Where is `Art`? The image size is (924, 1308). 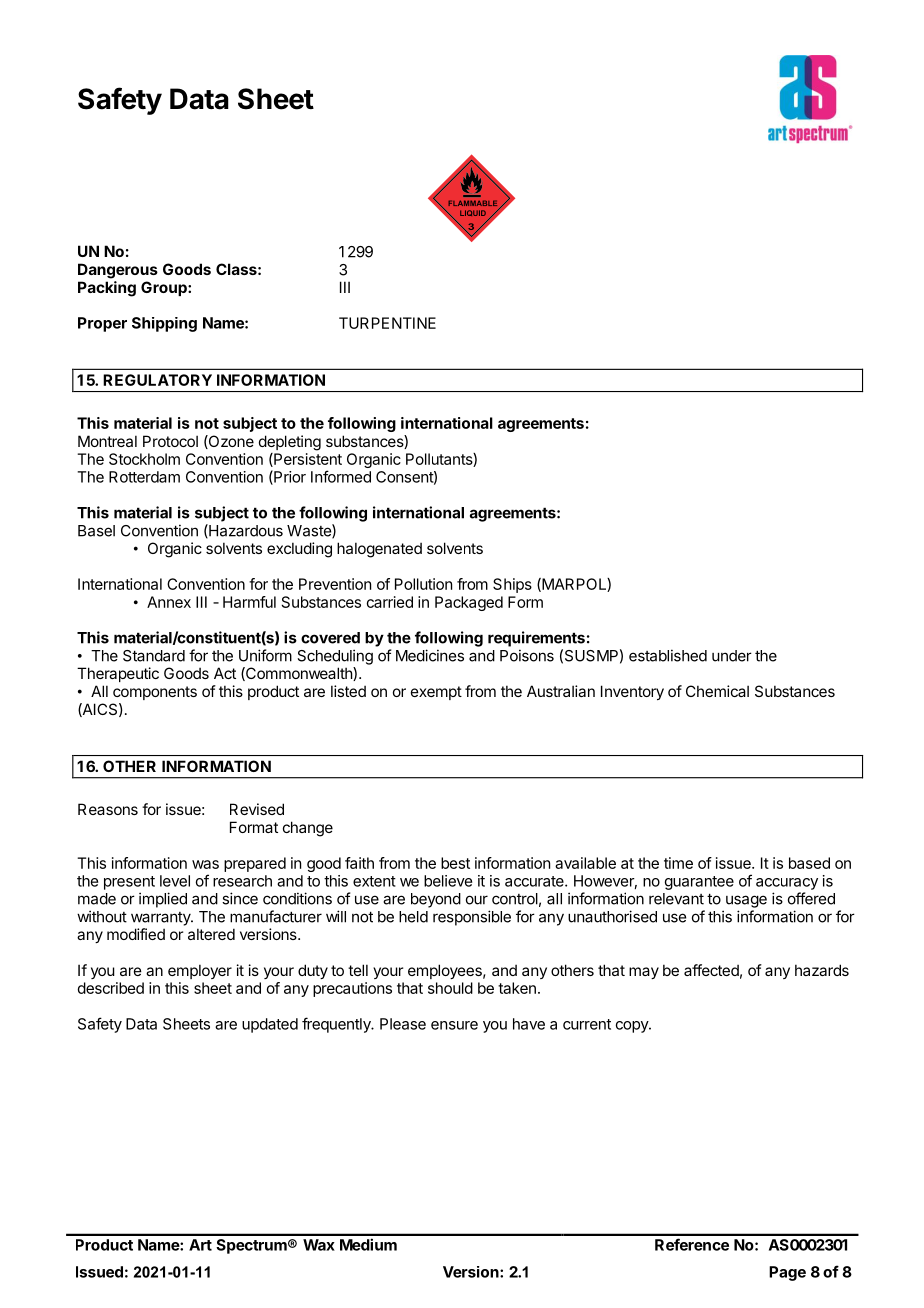
Art is located at coordinates (200, 1245).
